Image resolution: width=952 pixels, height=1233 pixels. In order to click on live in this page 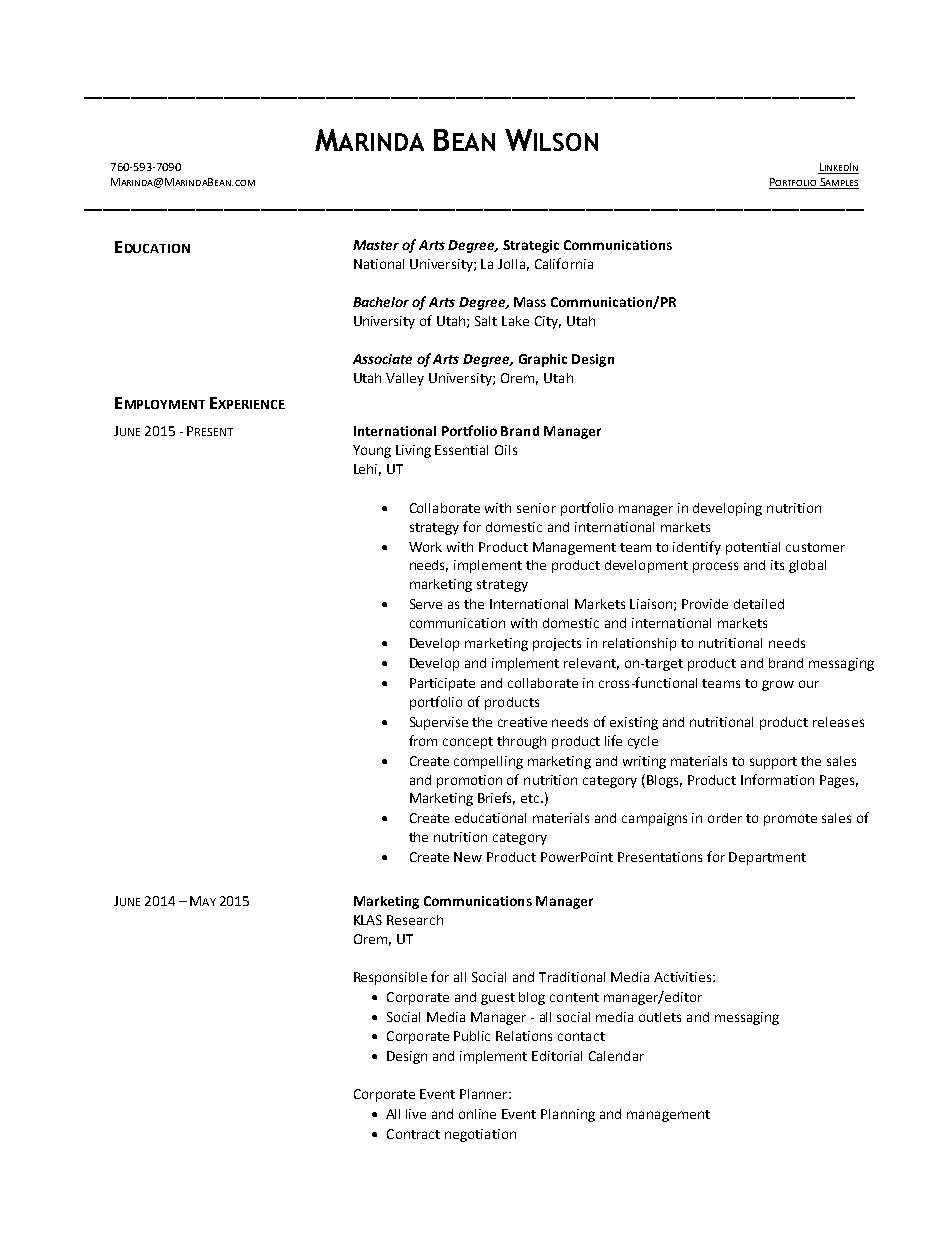, I will do `click(416, 1114)`.
